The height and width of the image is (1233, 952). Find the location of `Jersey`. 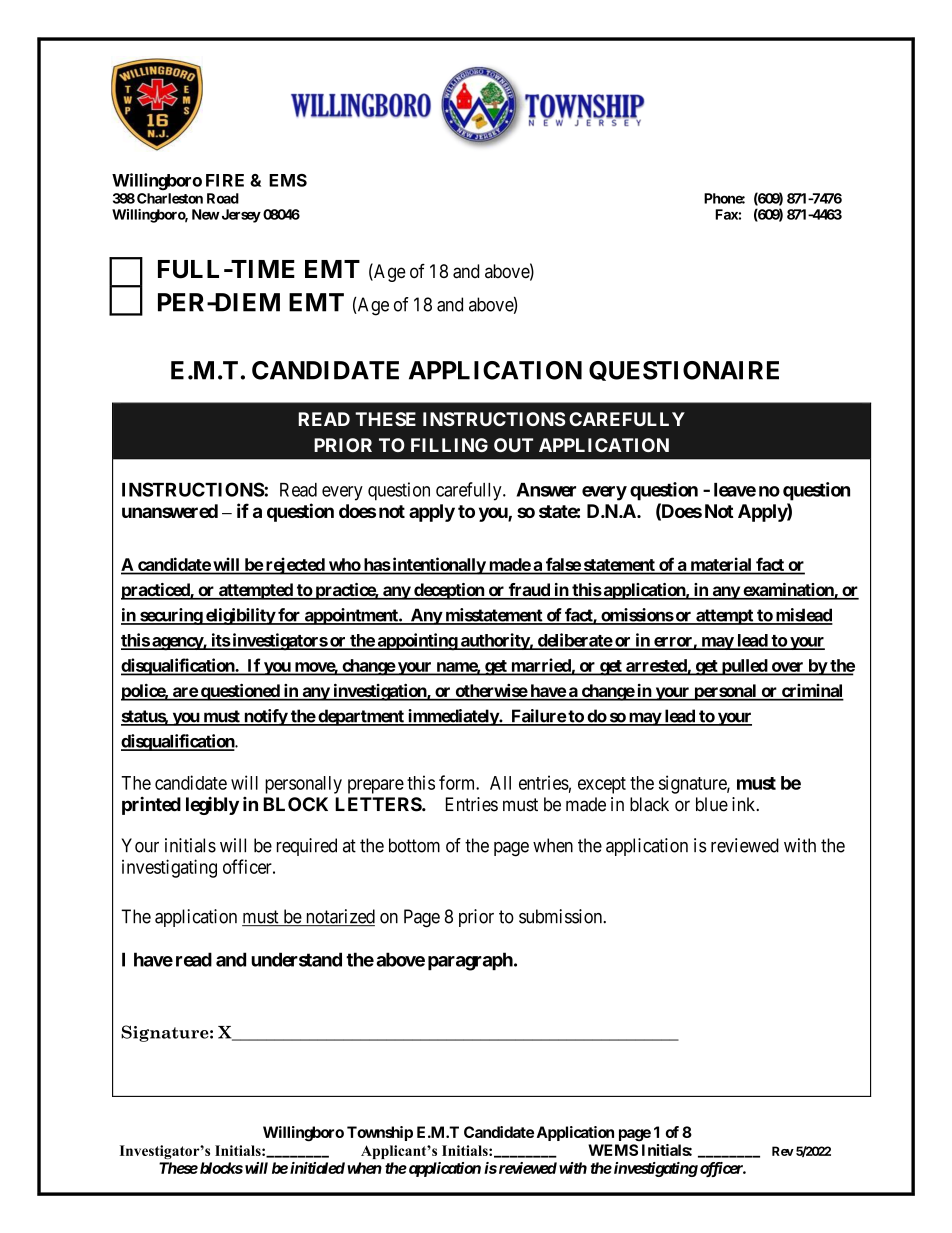

Jersey is located at coordinates (240, 216).
